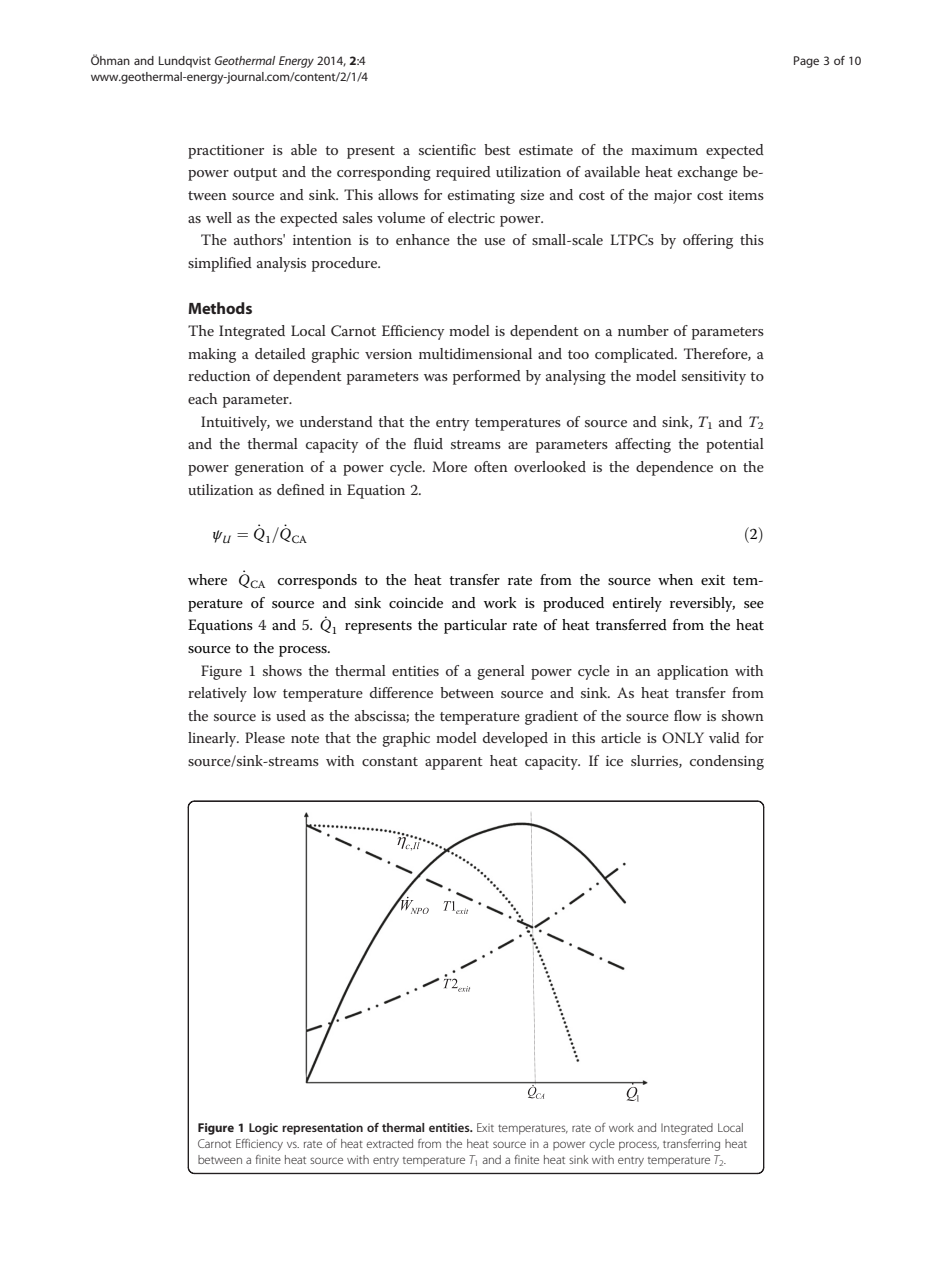  I want to click on Page, so click(806, 62).
